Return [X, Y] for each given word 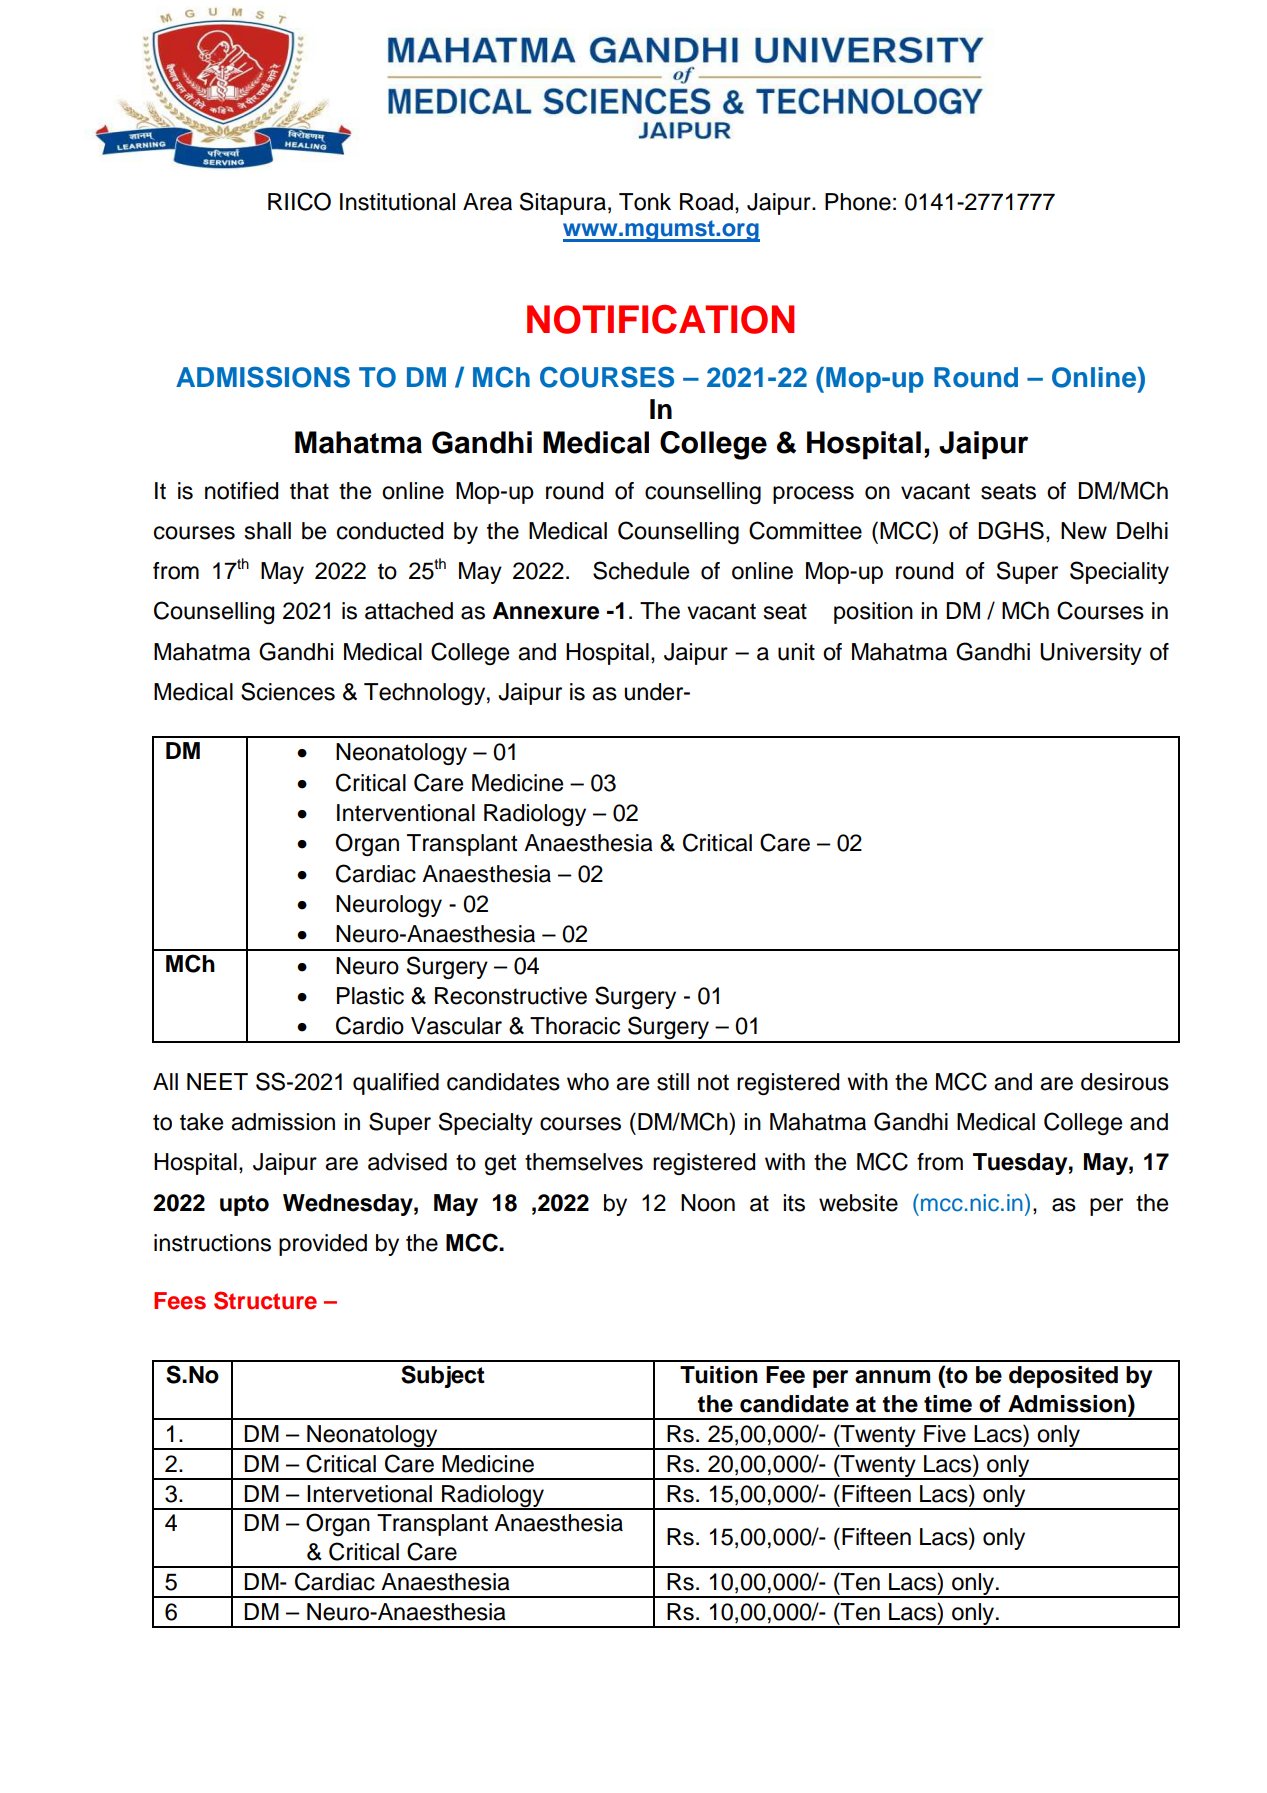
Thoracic [575, 1026]
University [1091, 654]
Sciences [288, 691]
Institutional [397, 202]
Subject [443, 1376]
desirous [1125, 1082]
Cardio [370, 1025]
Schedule [641, 570]
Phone [858, 202]
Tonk [645, 202]
